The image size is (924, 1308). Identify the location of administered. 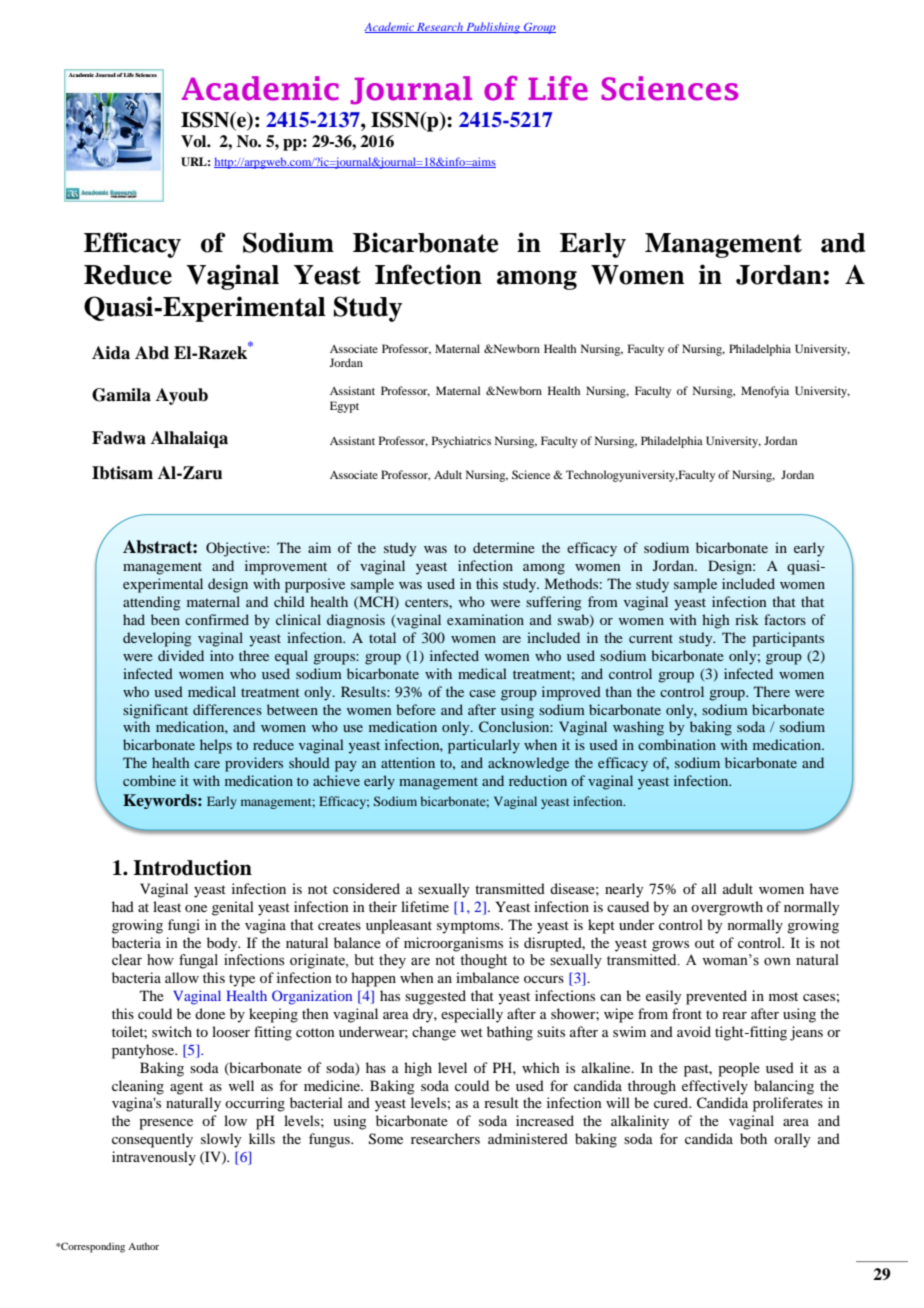
(528, 1138).
